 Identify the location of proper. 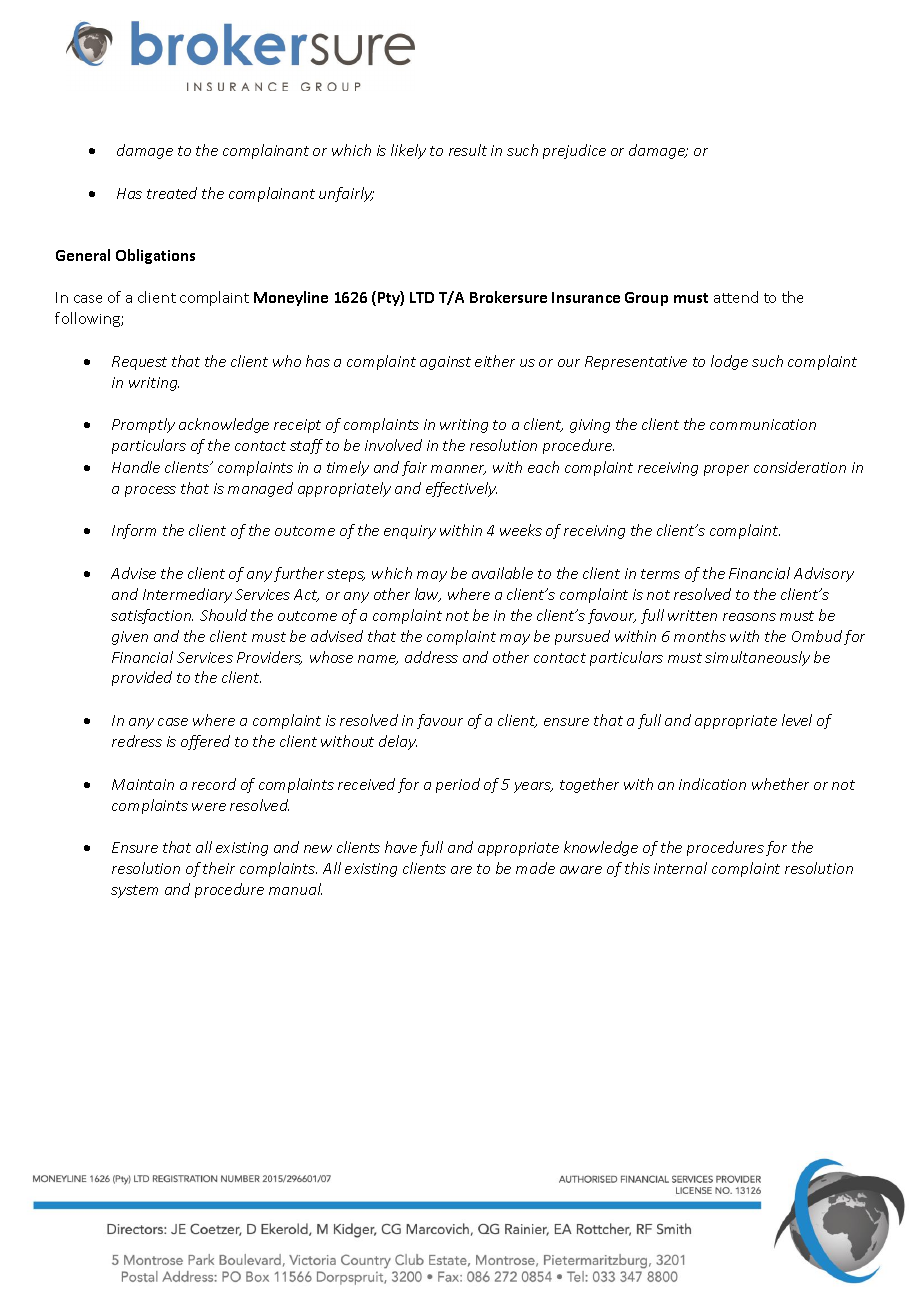
(726, 470).
